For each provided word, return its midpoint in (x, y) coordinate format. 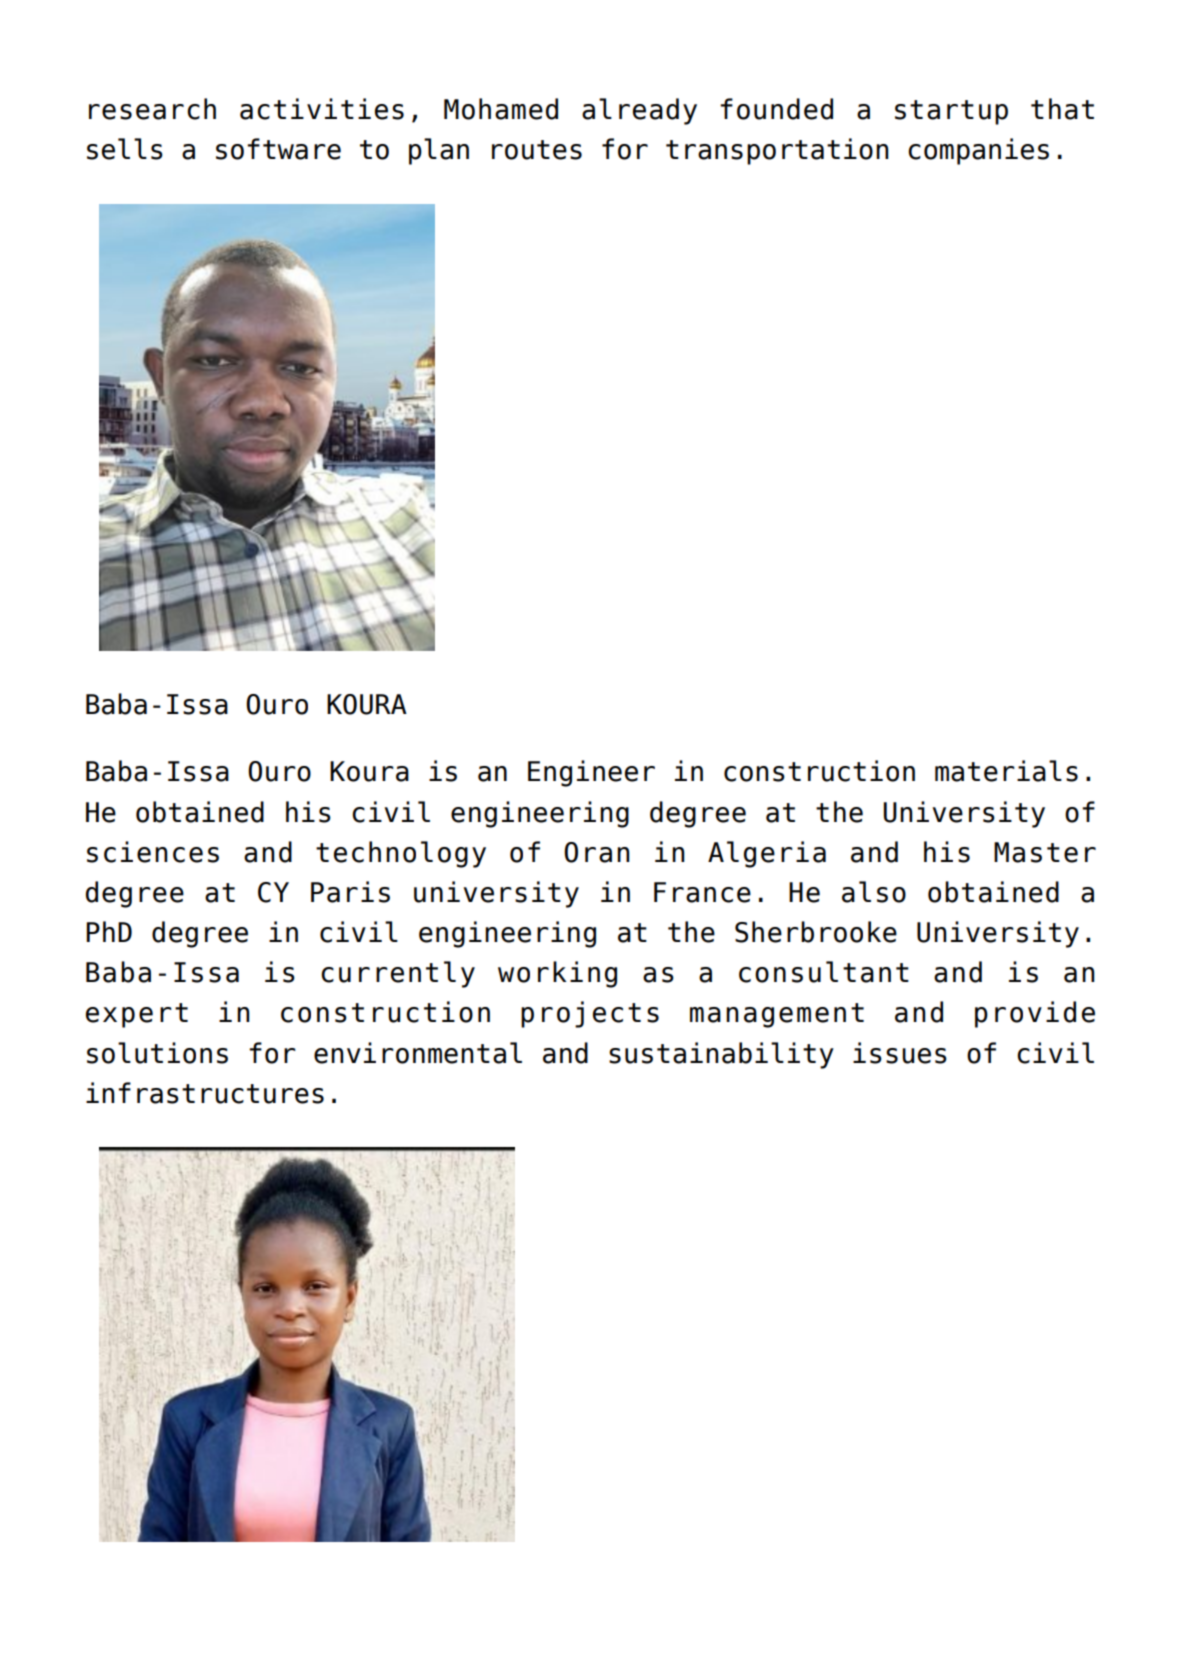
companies (978, 151)
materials (1006, 771)
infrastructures (205, 1093)
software (278, 149)
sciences (153, 852)
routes (537, 150)
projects (590, 1014)
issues (900, 1053)
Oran (597, 852)
